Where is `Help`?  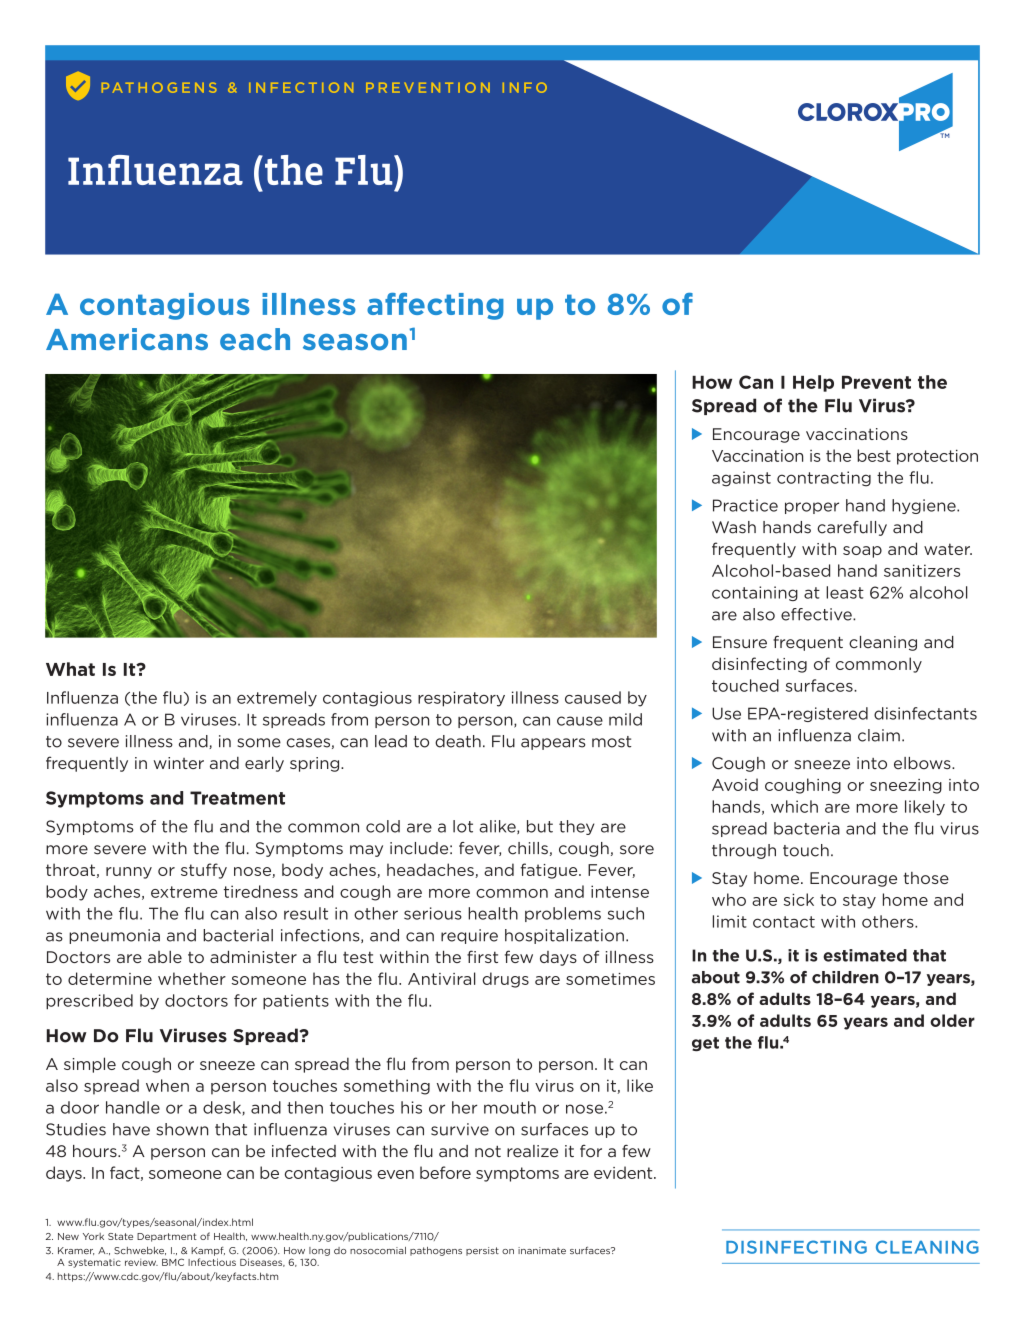 Help is located at coordinates (813, 383).
